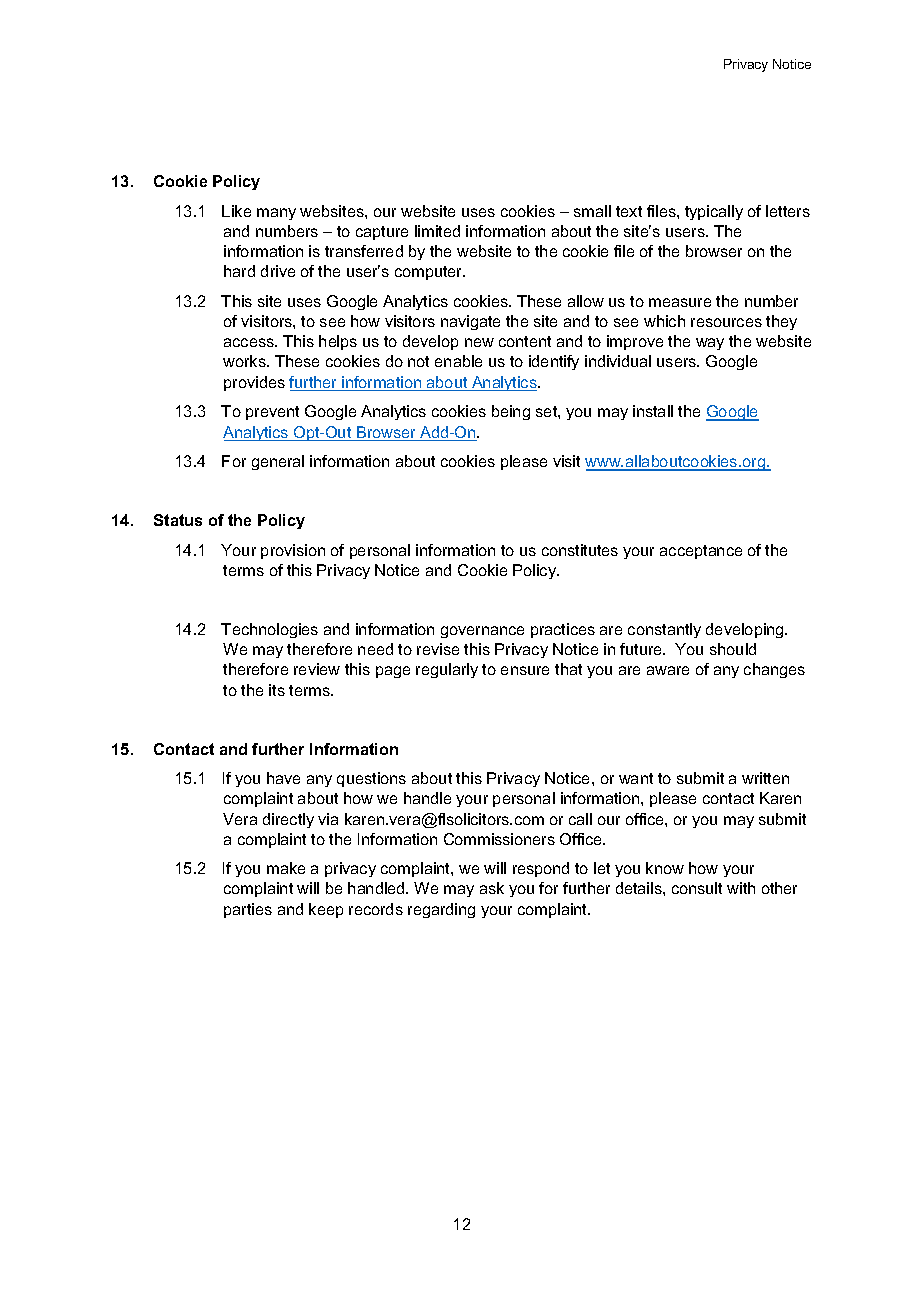  What do you see at coordinates (580, 550) in the image?
I see `constitutes` at bounding box center [580, 550].
